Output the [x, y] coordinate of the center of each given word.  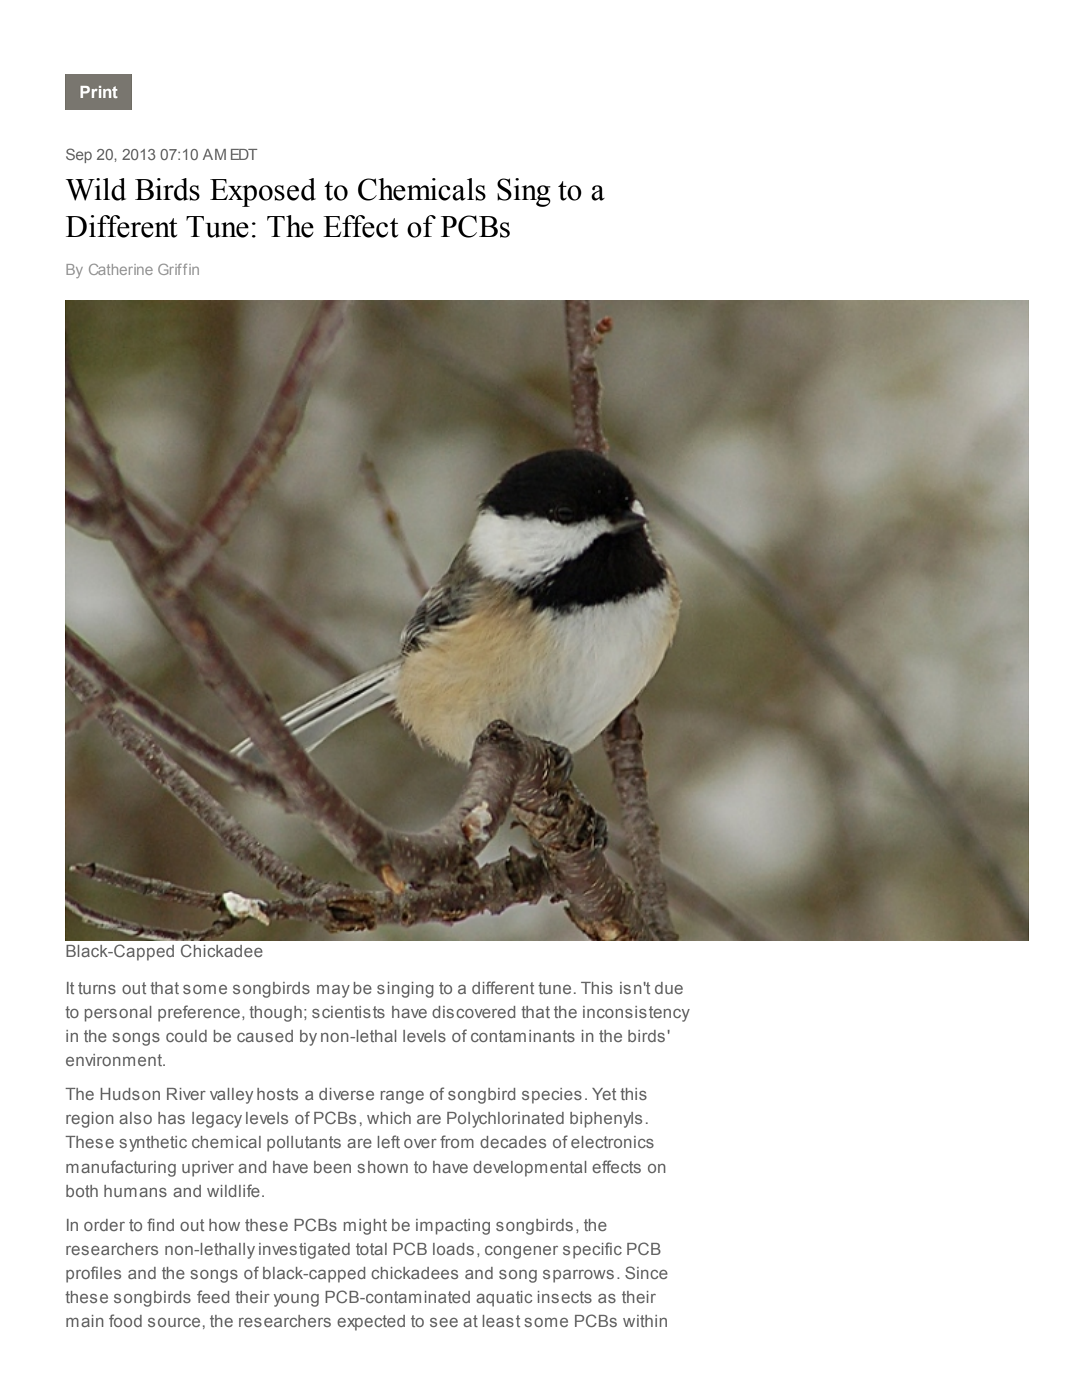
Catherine [121, 269]
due [669, 988]
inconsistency [636, 1014]
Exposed [263, 192]
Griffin [178, 269]
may [333, 991]
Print [99, 92]
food [125, 1320]
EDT [244, 154]
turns [97, 988]
